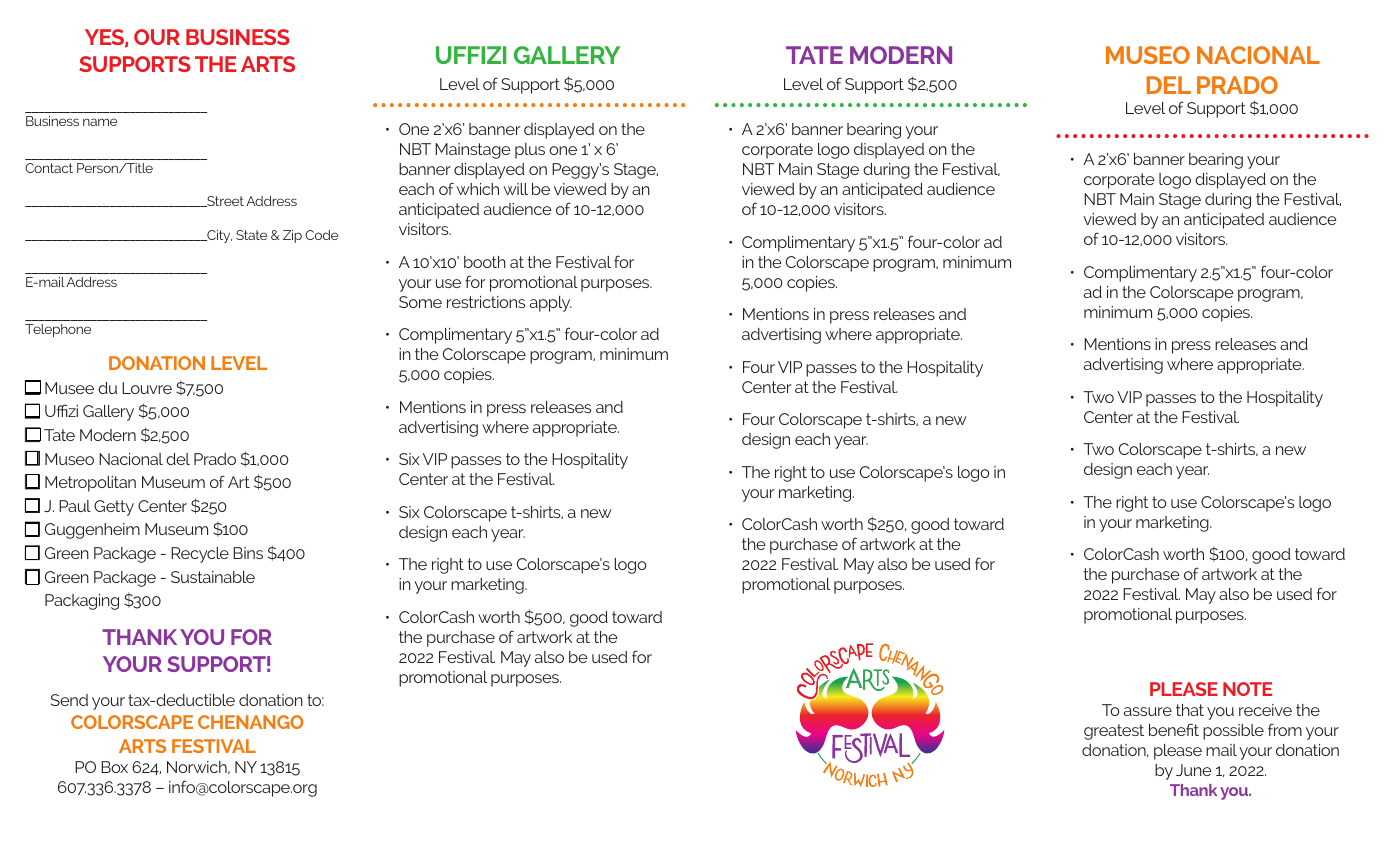 Image resolution: width=1400 pixels, height=850 pixels. Describe the element at coordinates (114, 767) in the screenshot. I see `Box` at that location.
